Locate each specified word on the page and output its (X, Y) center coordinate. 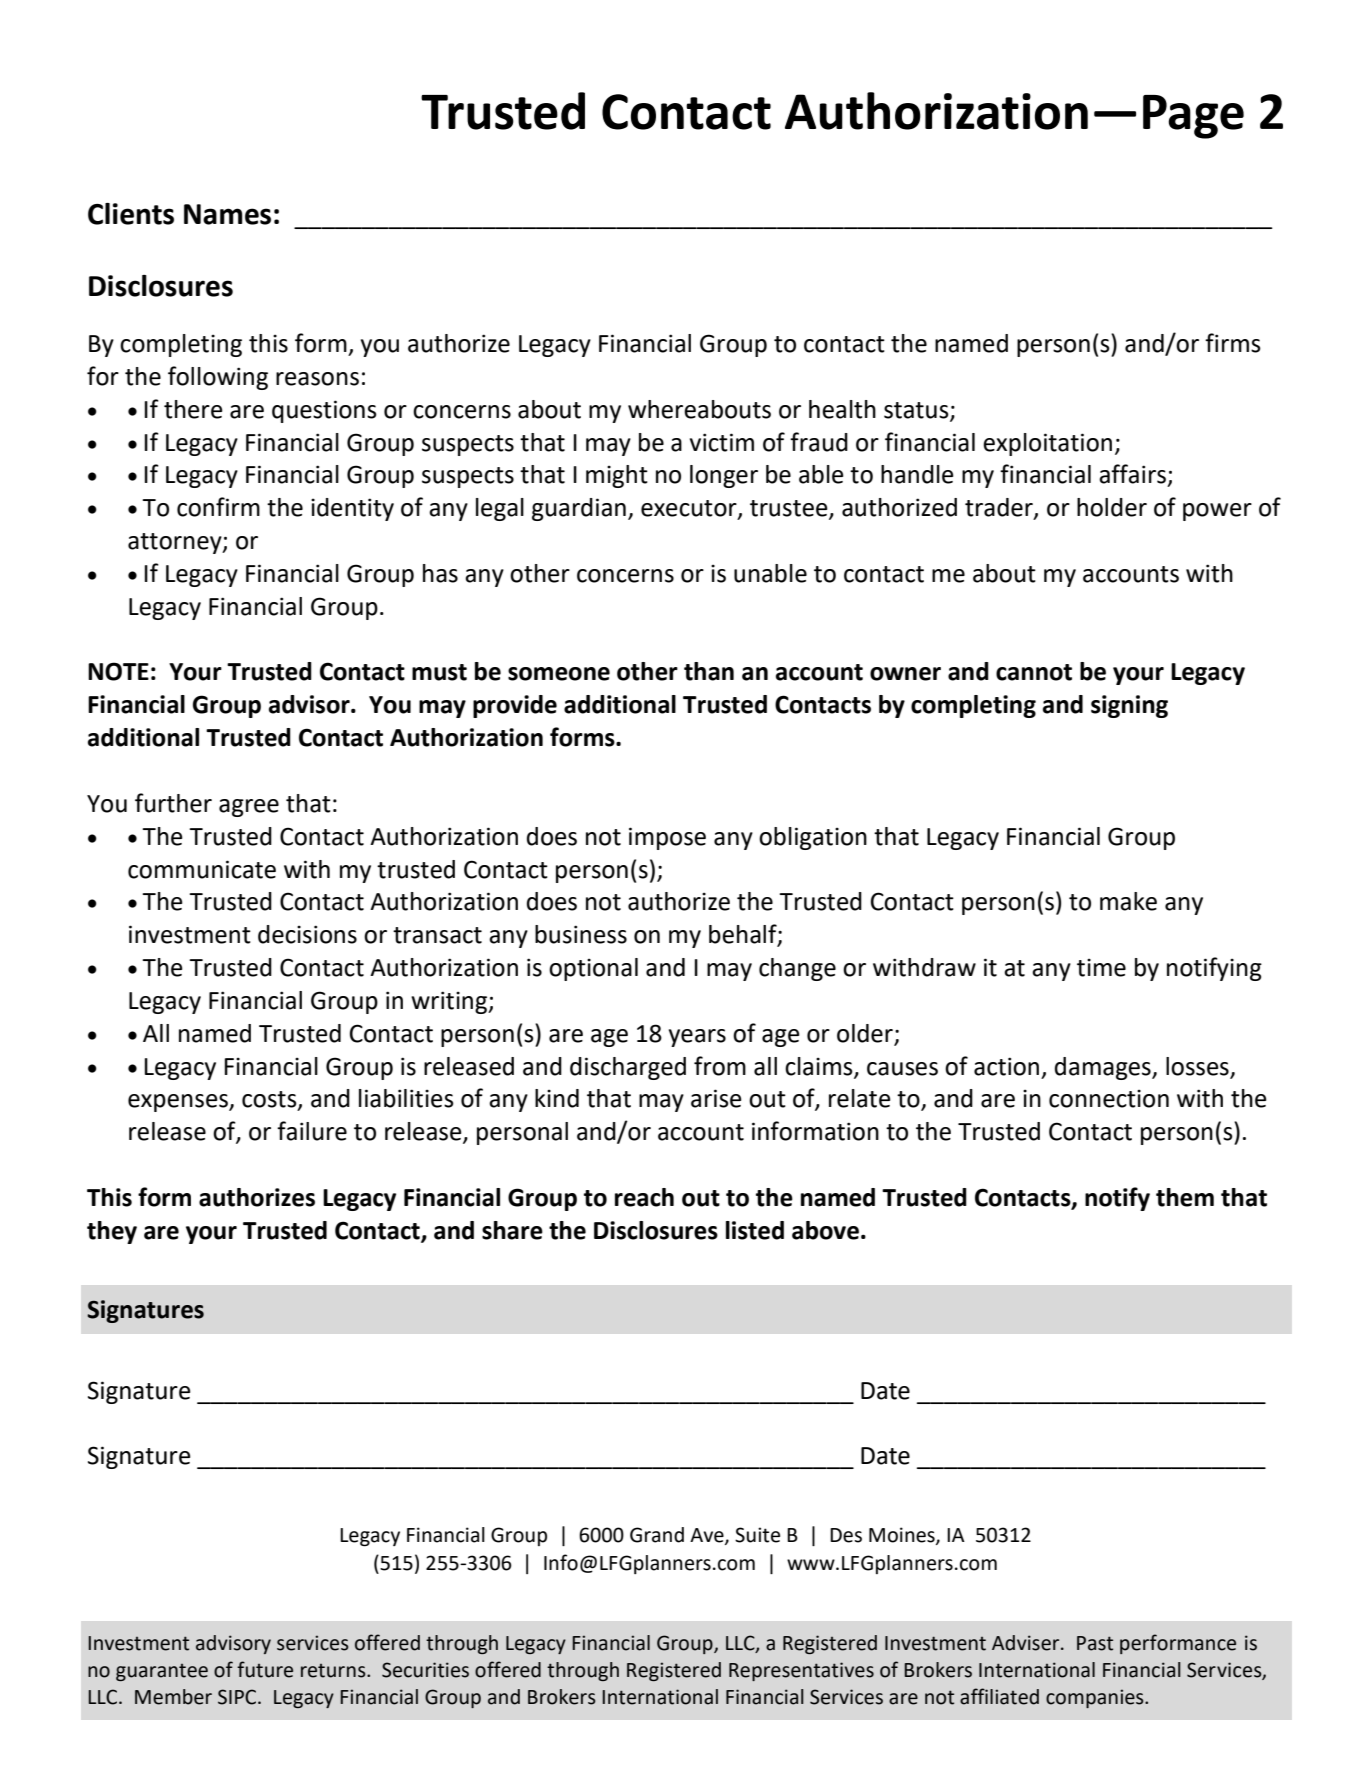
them (1185, 1197)
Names (227, 214)
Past (1095, 1643)
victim (722, 442)
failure (312, 1131)
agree (249, 808)
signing (1129, 706)
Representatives (801, 1671)
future (265, 1669)
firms (1233, 343)
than (709, 671)
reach (644, 1197)
